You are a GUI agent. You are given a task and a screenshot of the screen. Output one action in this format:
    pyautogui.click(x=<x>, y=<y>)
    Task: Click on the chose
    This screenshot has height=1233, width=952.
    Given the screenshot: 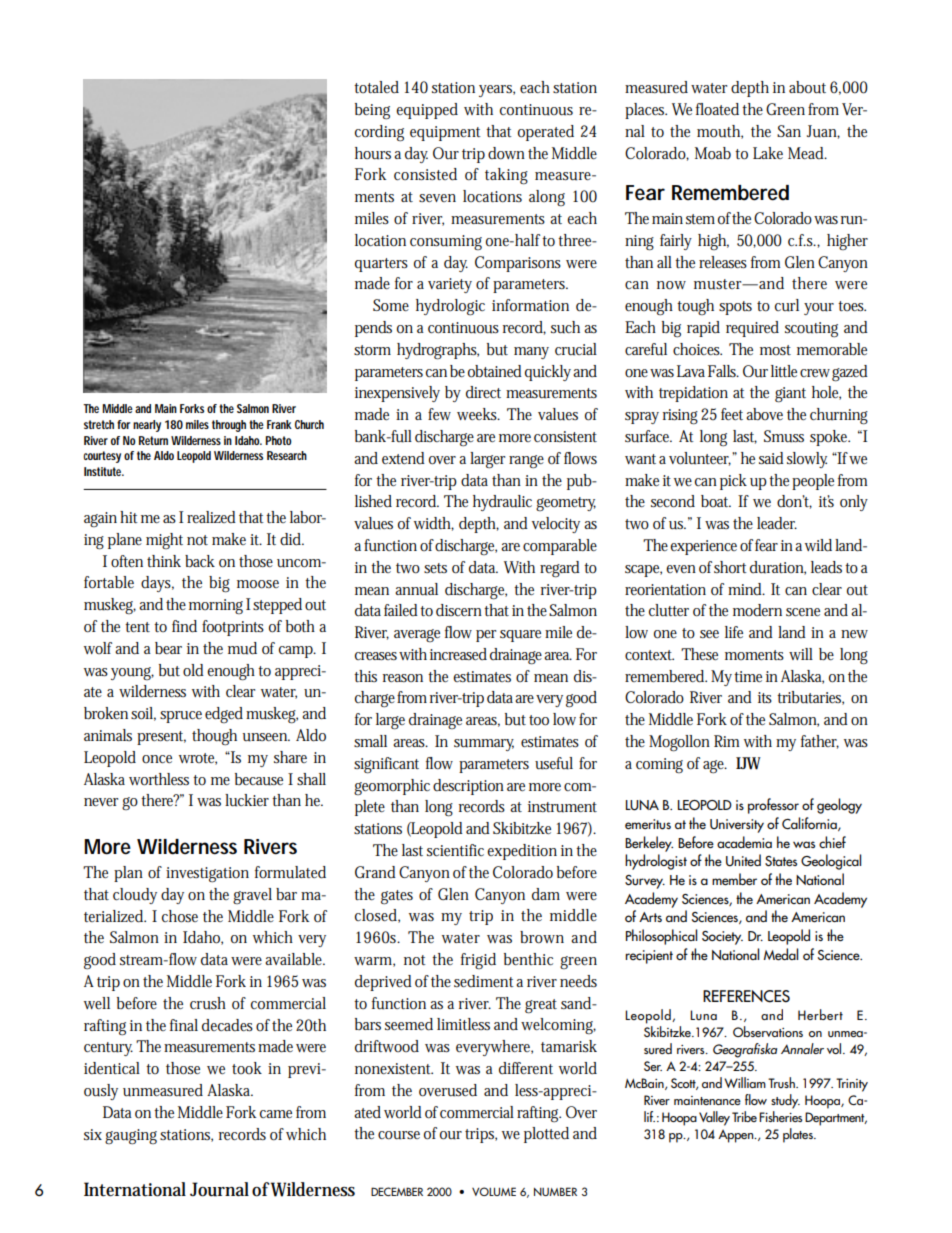 What is the action you would take?
    pyautogui.click(x=180, y=916)
